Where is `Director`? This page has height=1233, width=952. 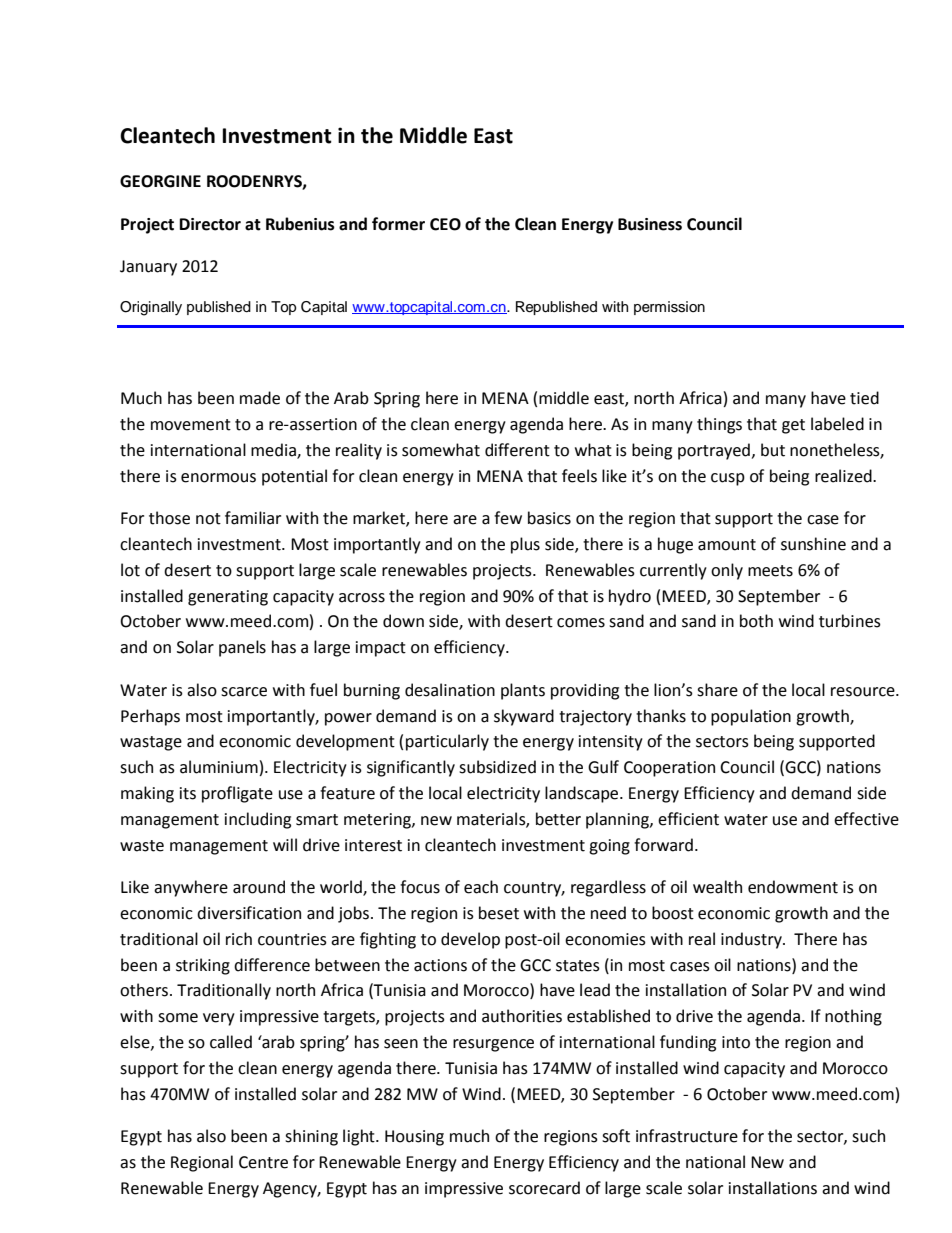 Director is located at coordinates (210, 224).
